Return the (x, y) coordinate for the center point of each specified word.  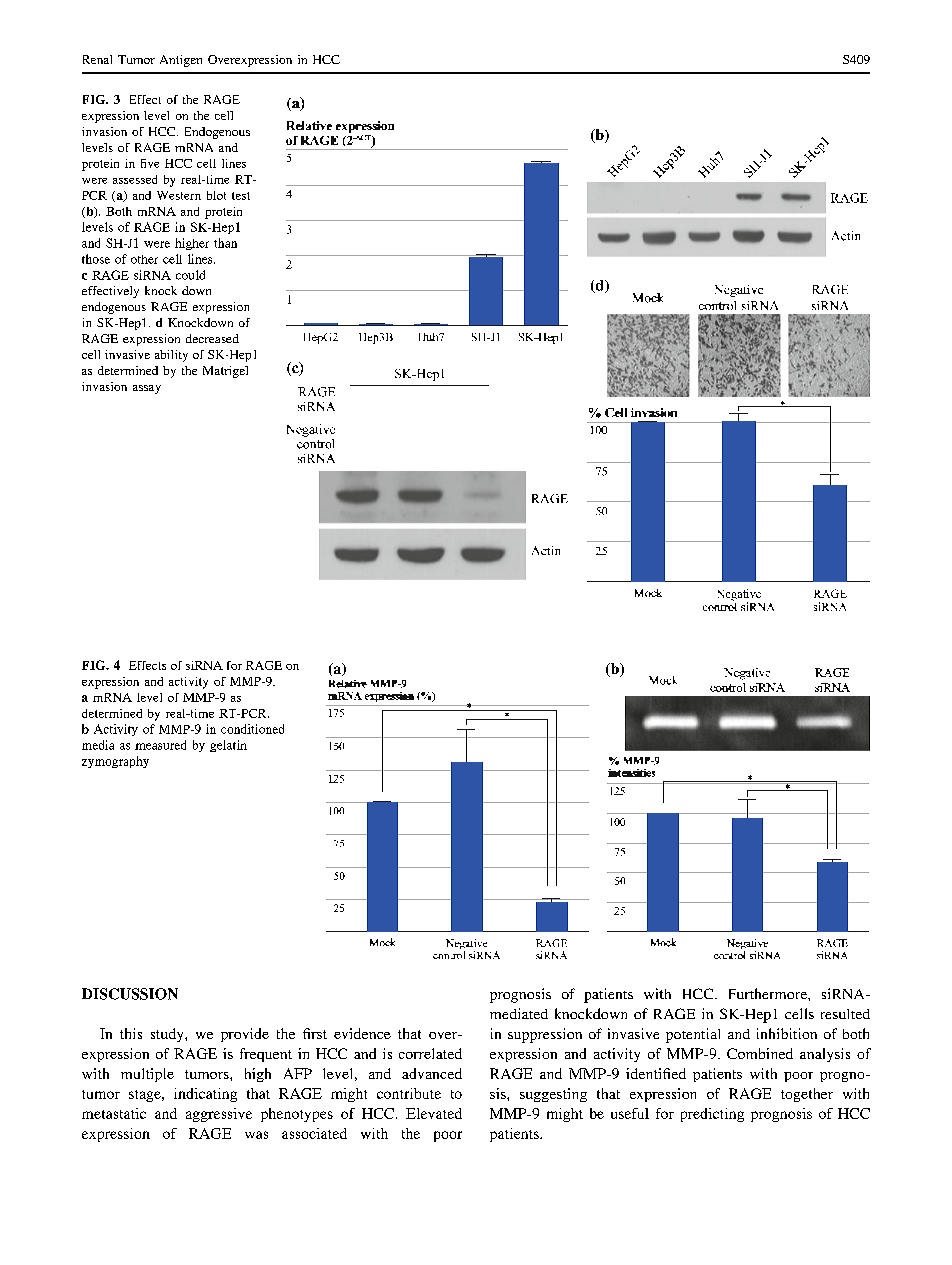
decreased (212, 338)
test (241, 196)
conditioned (252, 729)
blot (216, 195)
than (225, 243)
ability (171, 356)
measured (160, 745)
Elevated (434, 1113)
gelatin (228, 746)
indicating (205, 1095)
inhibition (787, 1033)
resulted (845, 1014)
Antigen (181, 61)
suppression (545, 1035)
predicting (712, 1115)
